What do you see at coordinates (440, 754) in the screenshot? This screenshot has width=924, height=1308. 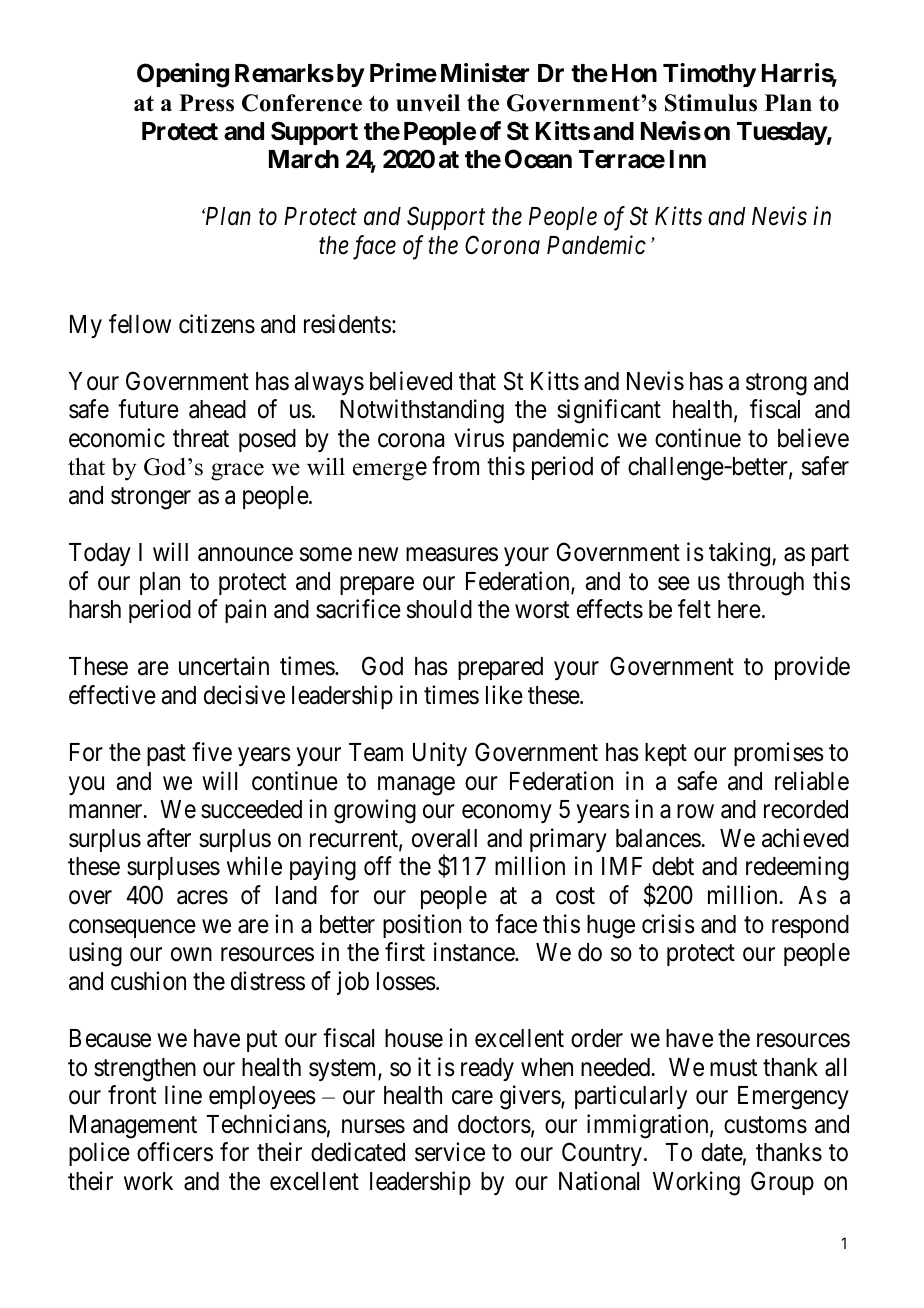 I see `Unity` at bounding box center [440, 754].
